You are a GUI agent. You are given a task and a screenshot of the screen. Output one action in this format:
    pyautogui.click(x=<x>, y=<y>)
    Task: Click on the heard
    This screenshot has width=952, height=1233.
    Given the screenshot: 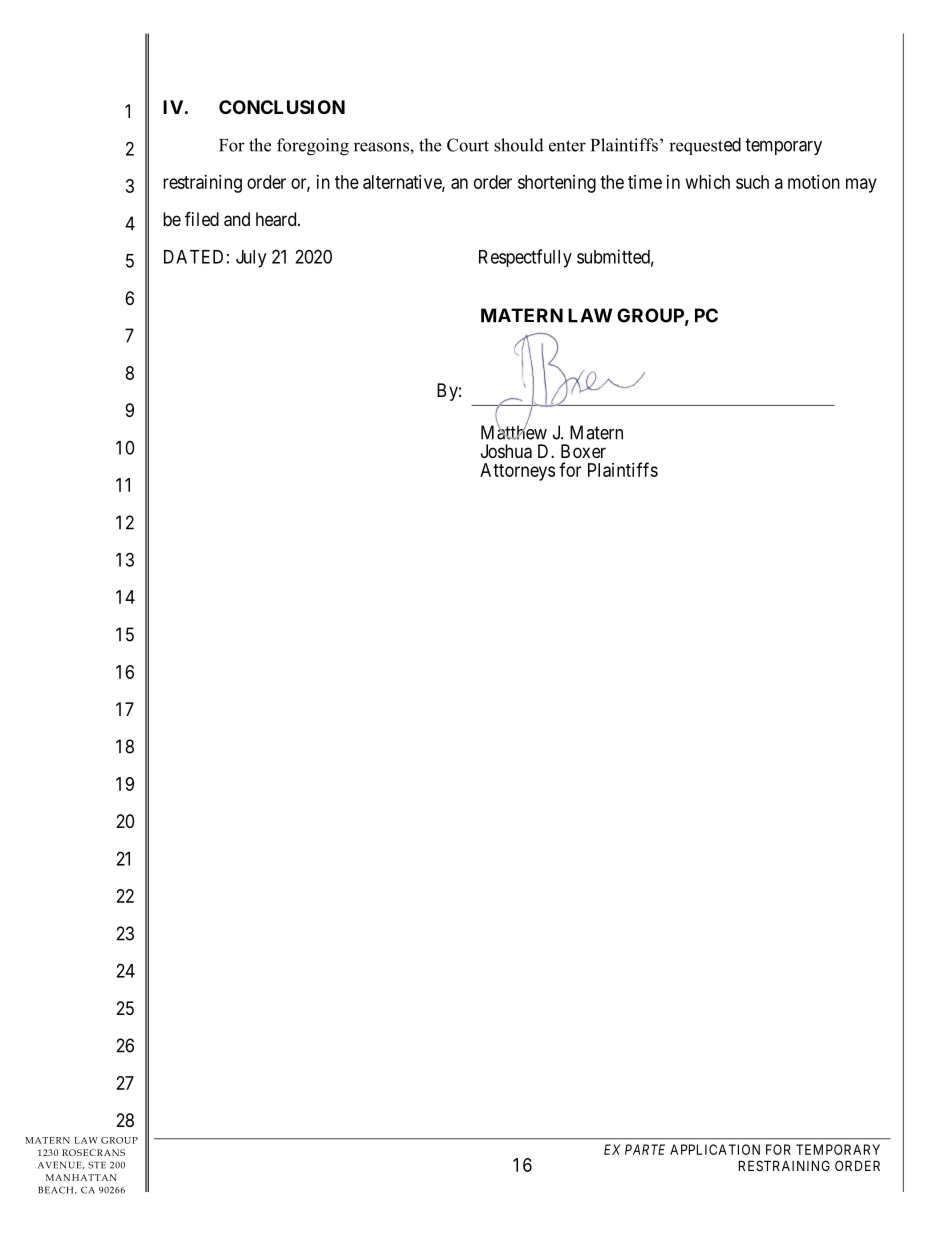 What is the action you would take?
    pyautogui.click(x=277, y=219)
